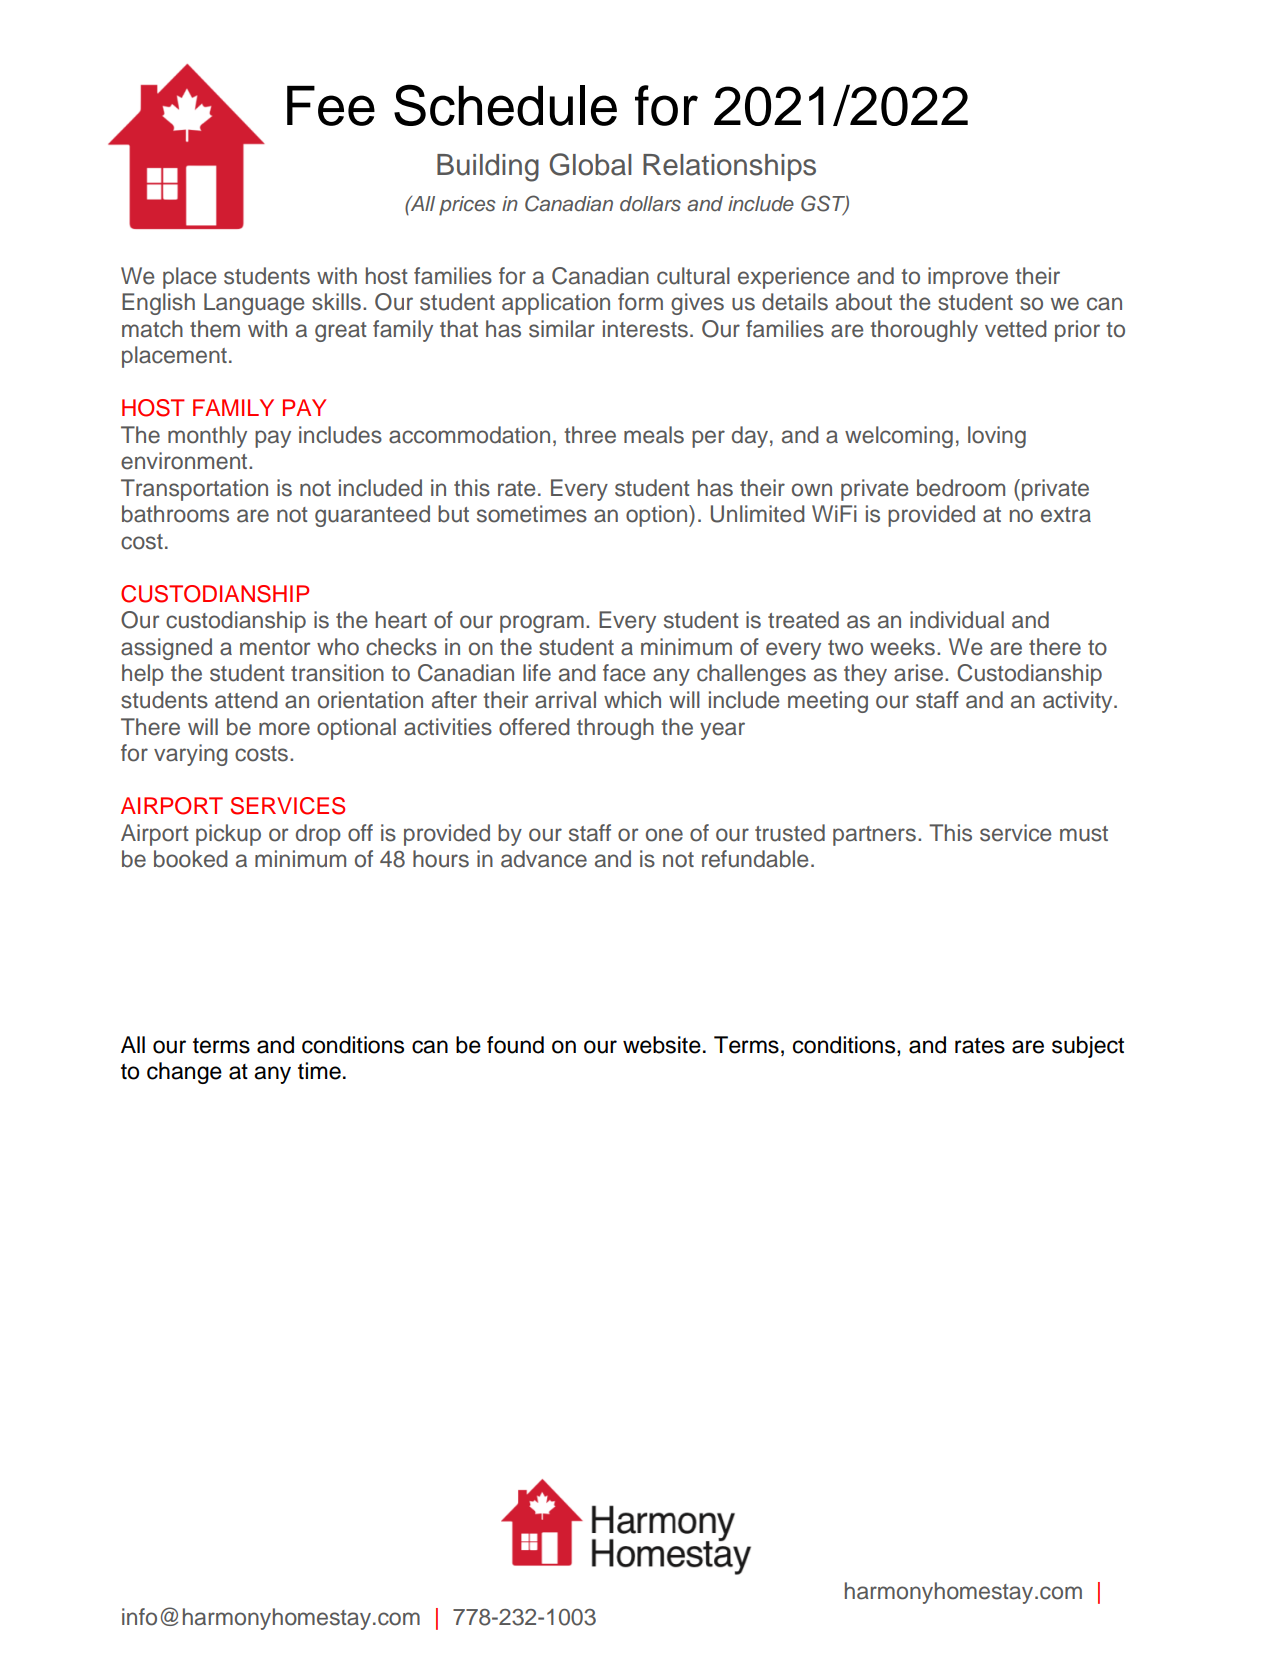  Describe the element at coordinates (729, 167) in the screenshot. I see `Relationships` at that location.
